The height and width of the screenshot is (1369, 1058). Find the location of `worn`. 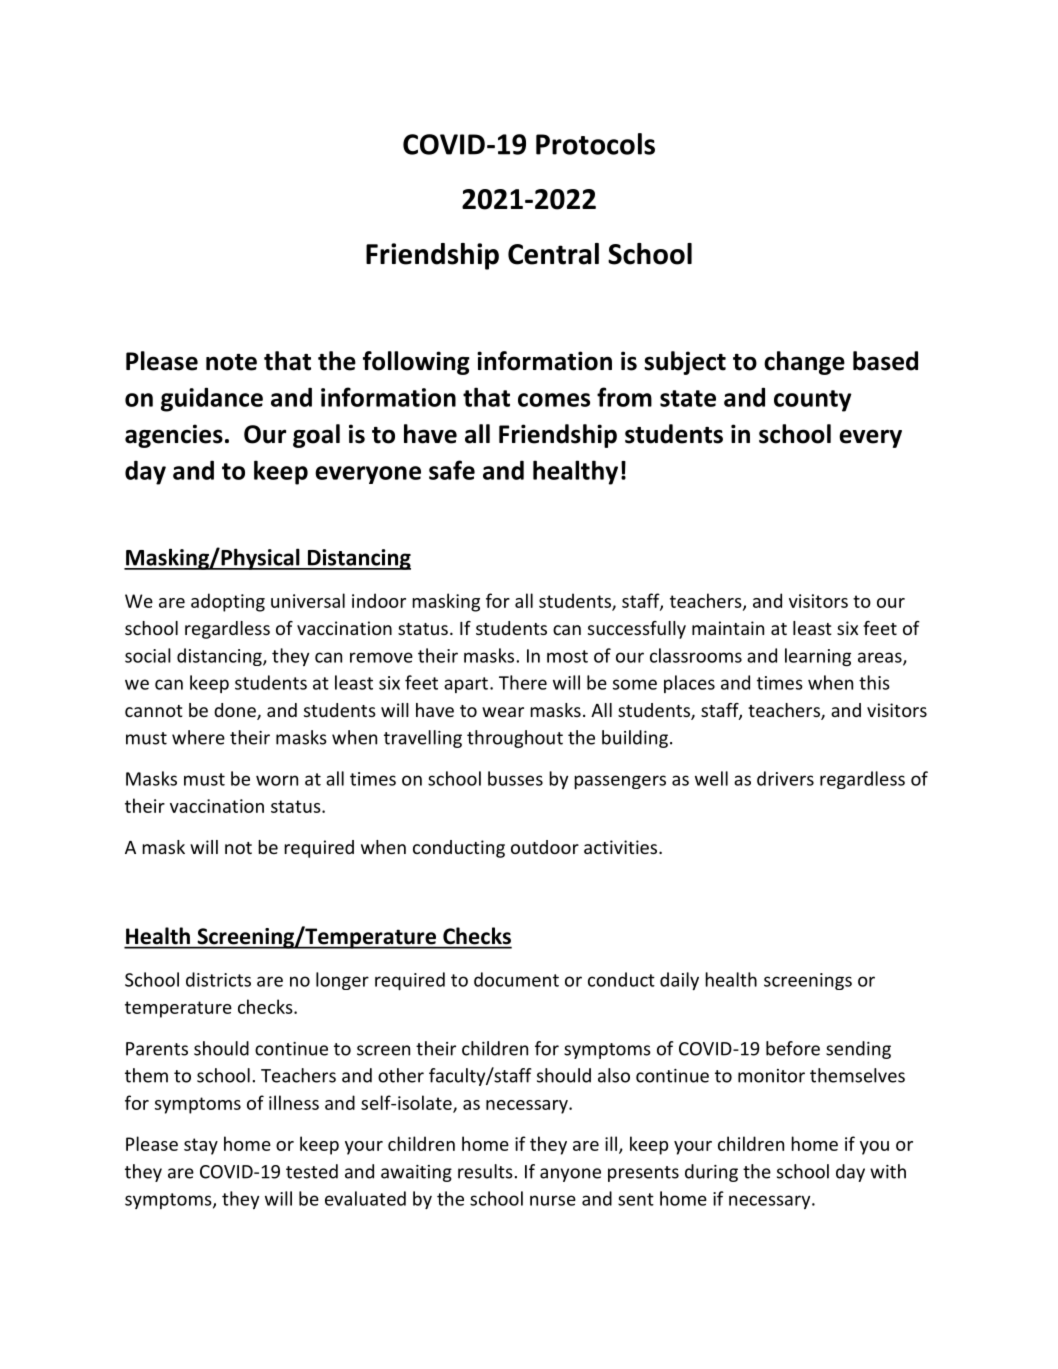

worn is located at coordinates (277, 780).
